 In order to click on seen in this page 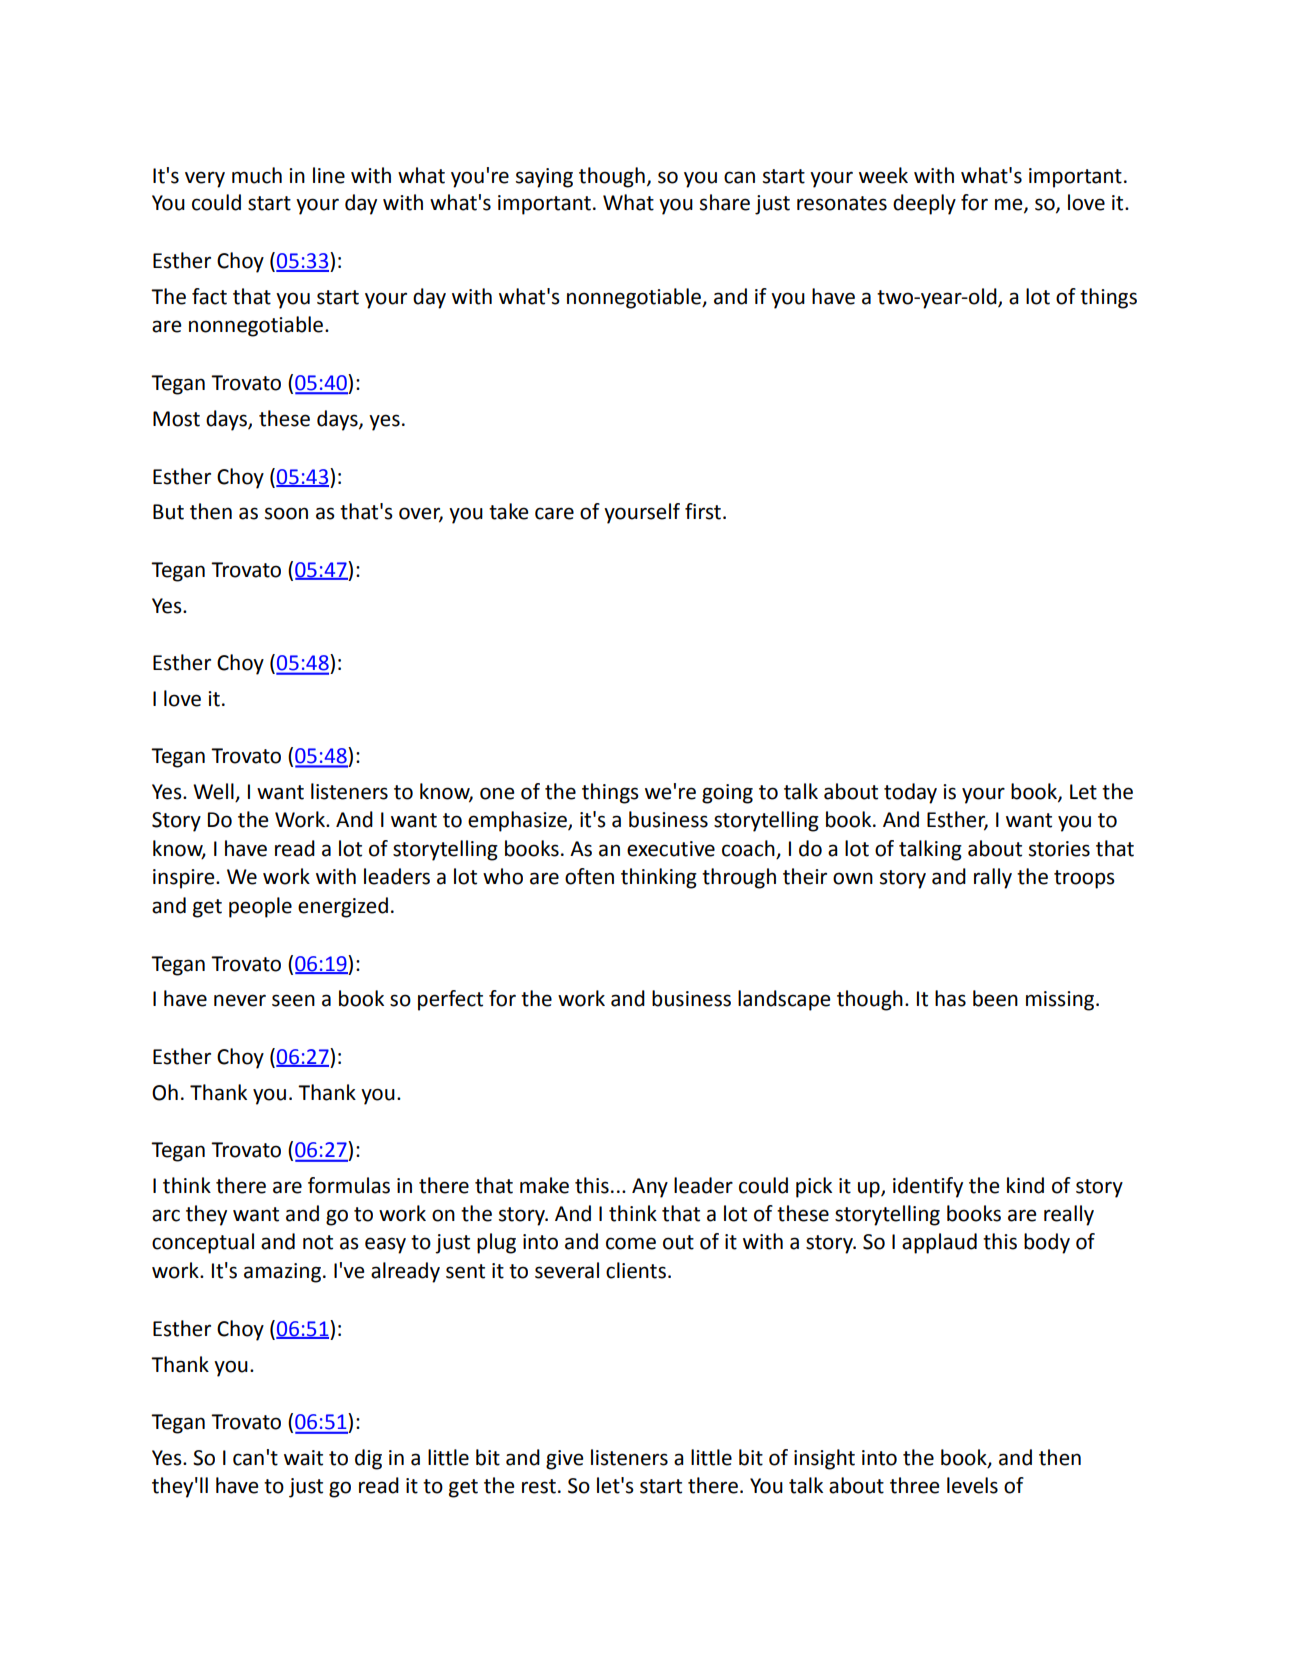, I will do `click(293, 1000)`.
